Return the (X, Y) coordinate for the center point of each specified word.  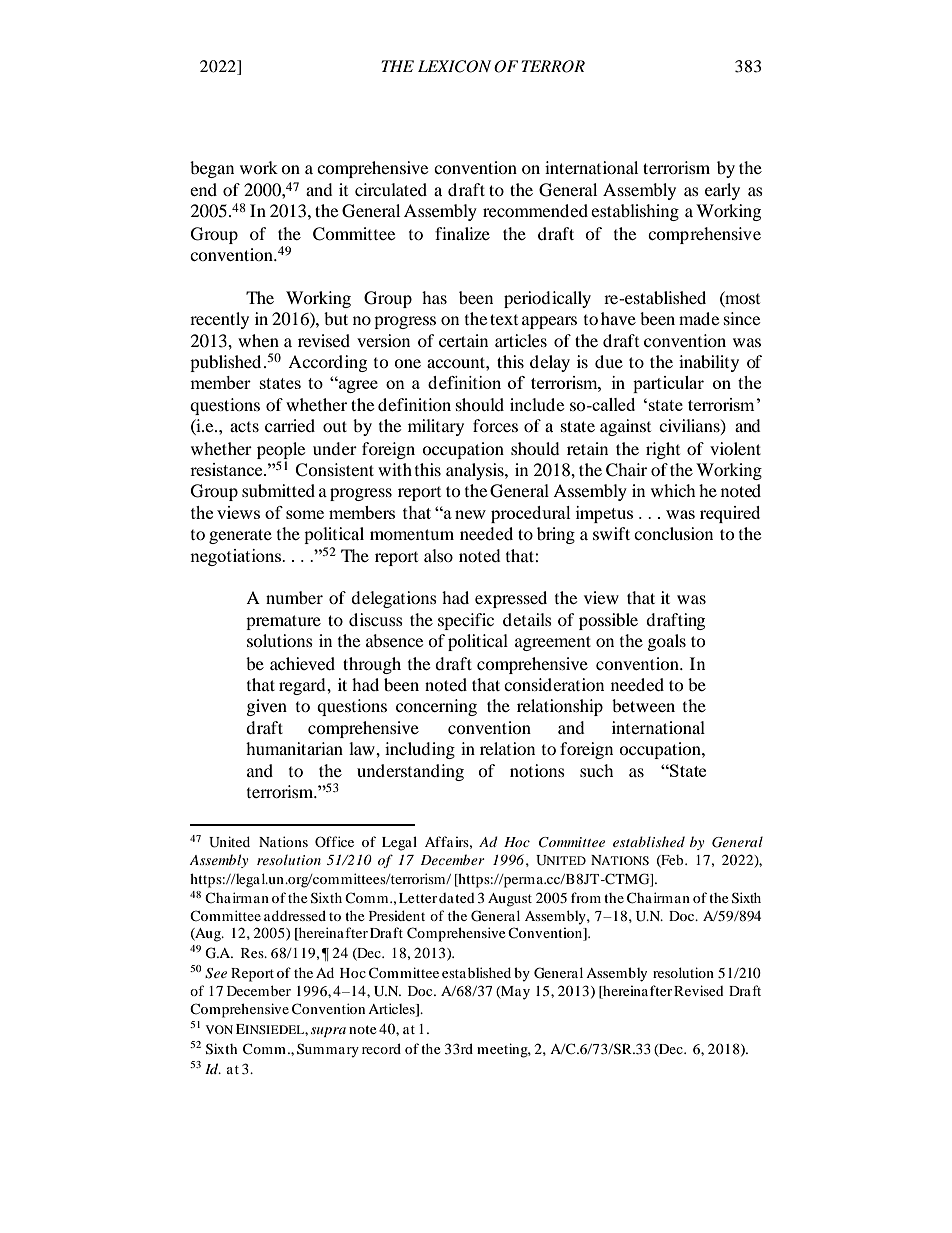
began (212, 169)
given (267, 707)
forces (495, 425)
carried (290, 425)
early (722, 191)
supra (328, 1032)
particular (668, 384)
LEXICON (454, 66)
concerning (436, 707)
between (643, 705)
